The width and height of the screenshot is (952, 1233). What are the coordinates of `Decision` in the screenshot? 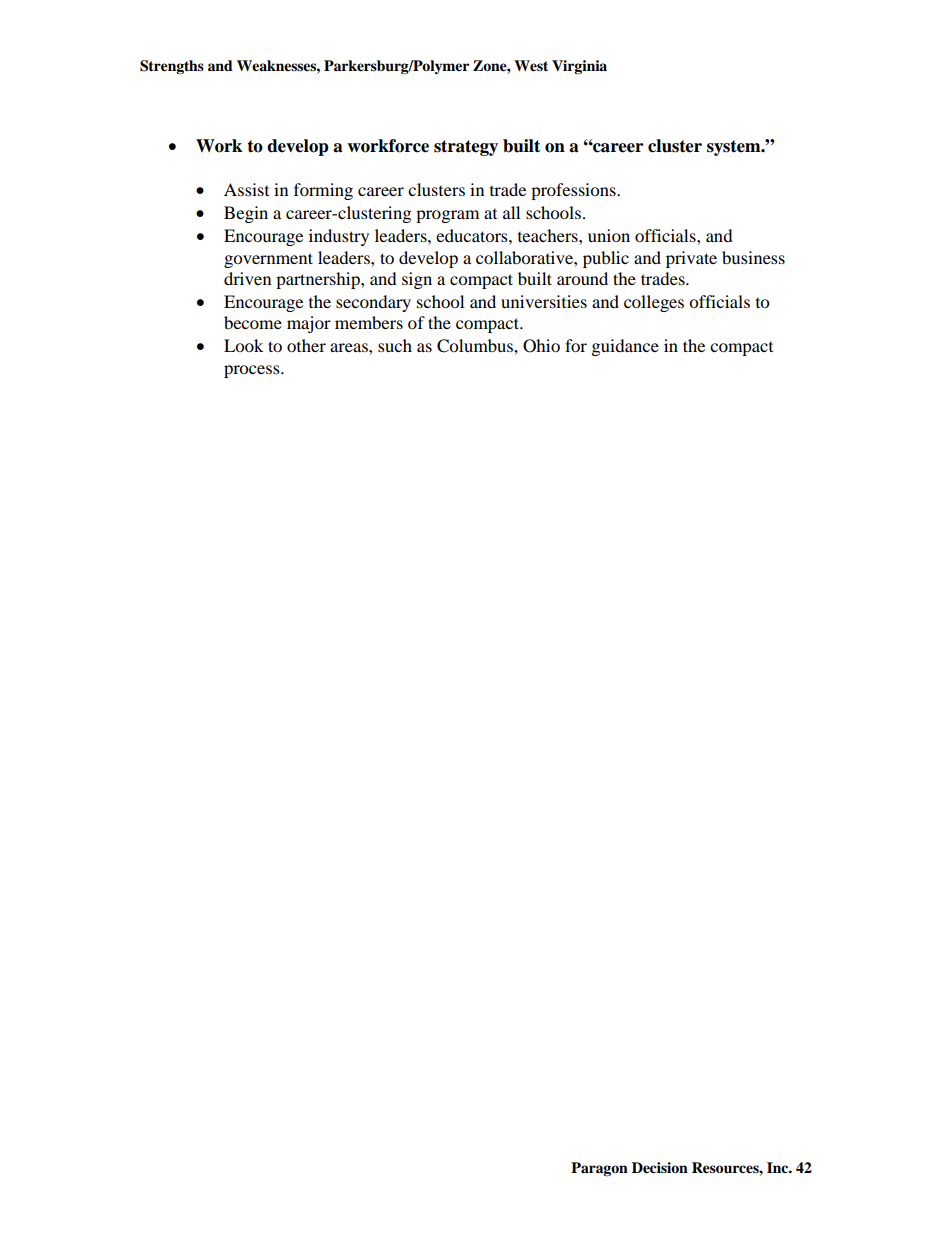 It's located at (660, 1168).
